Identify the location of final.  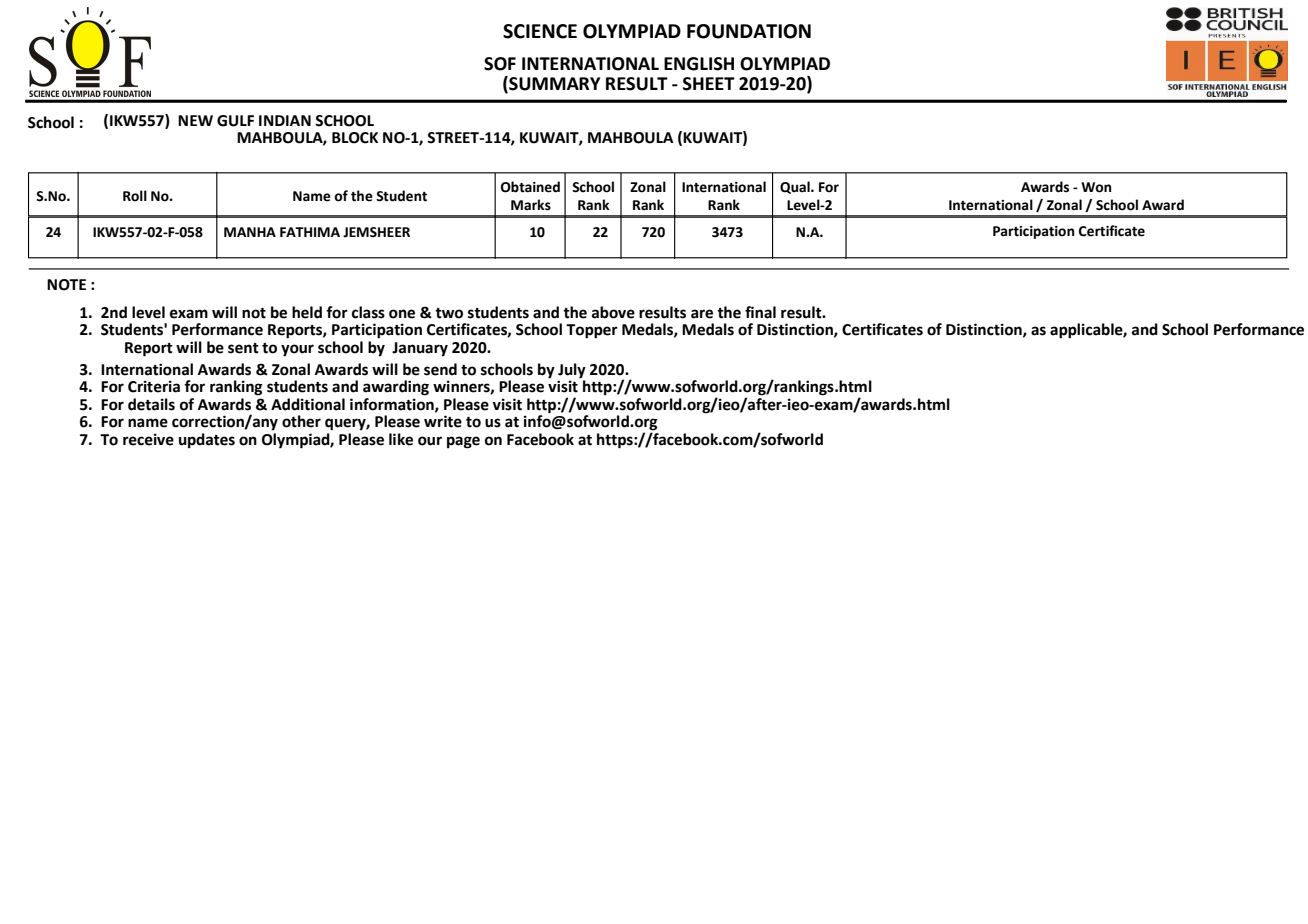
(760, 312).
